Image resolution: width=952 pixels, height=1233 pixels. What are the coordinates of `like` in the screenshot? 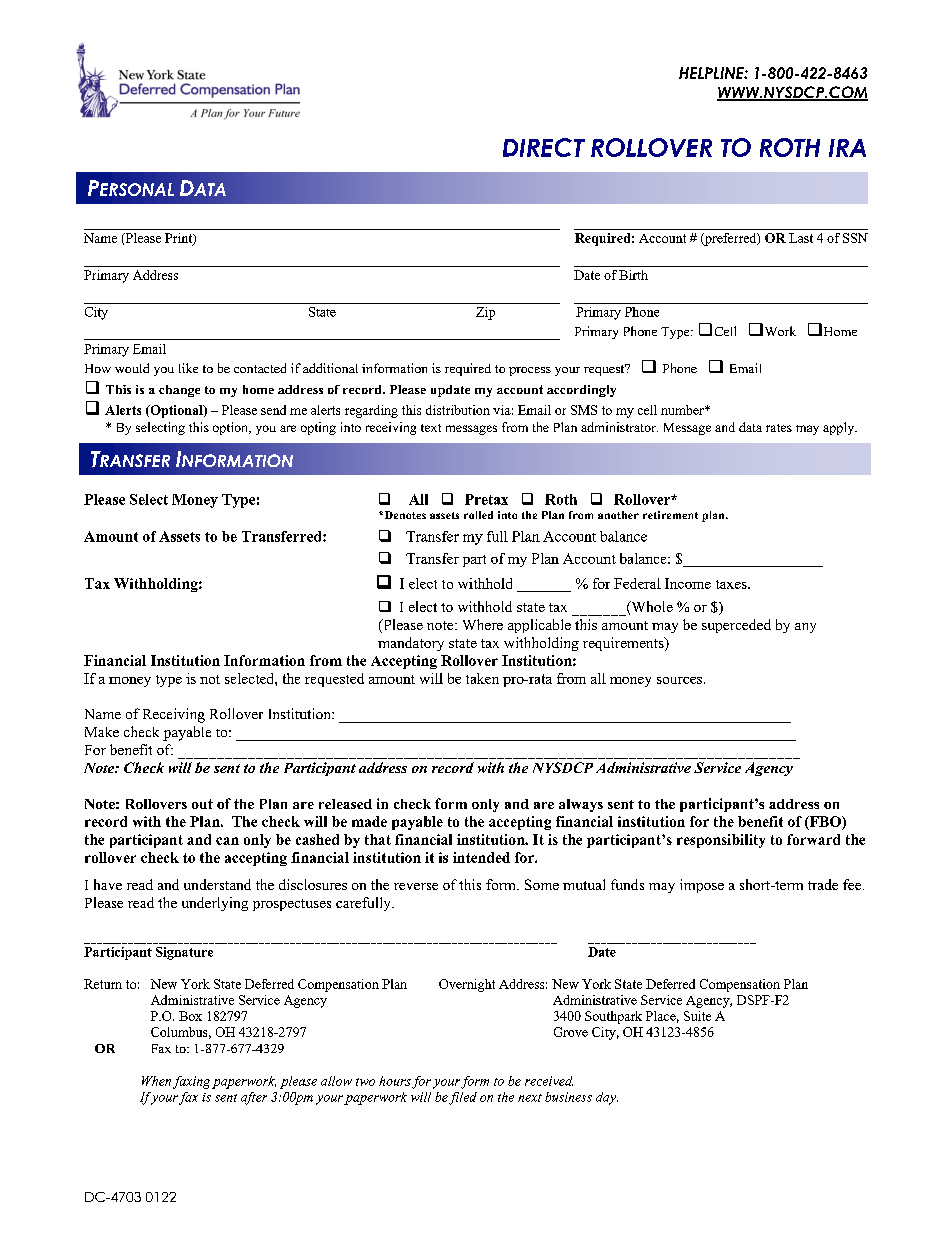 It's located at (188, 368).
